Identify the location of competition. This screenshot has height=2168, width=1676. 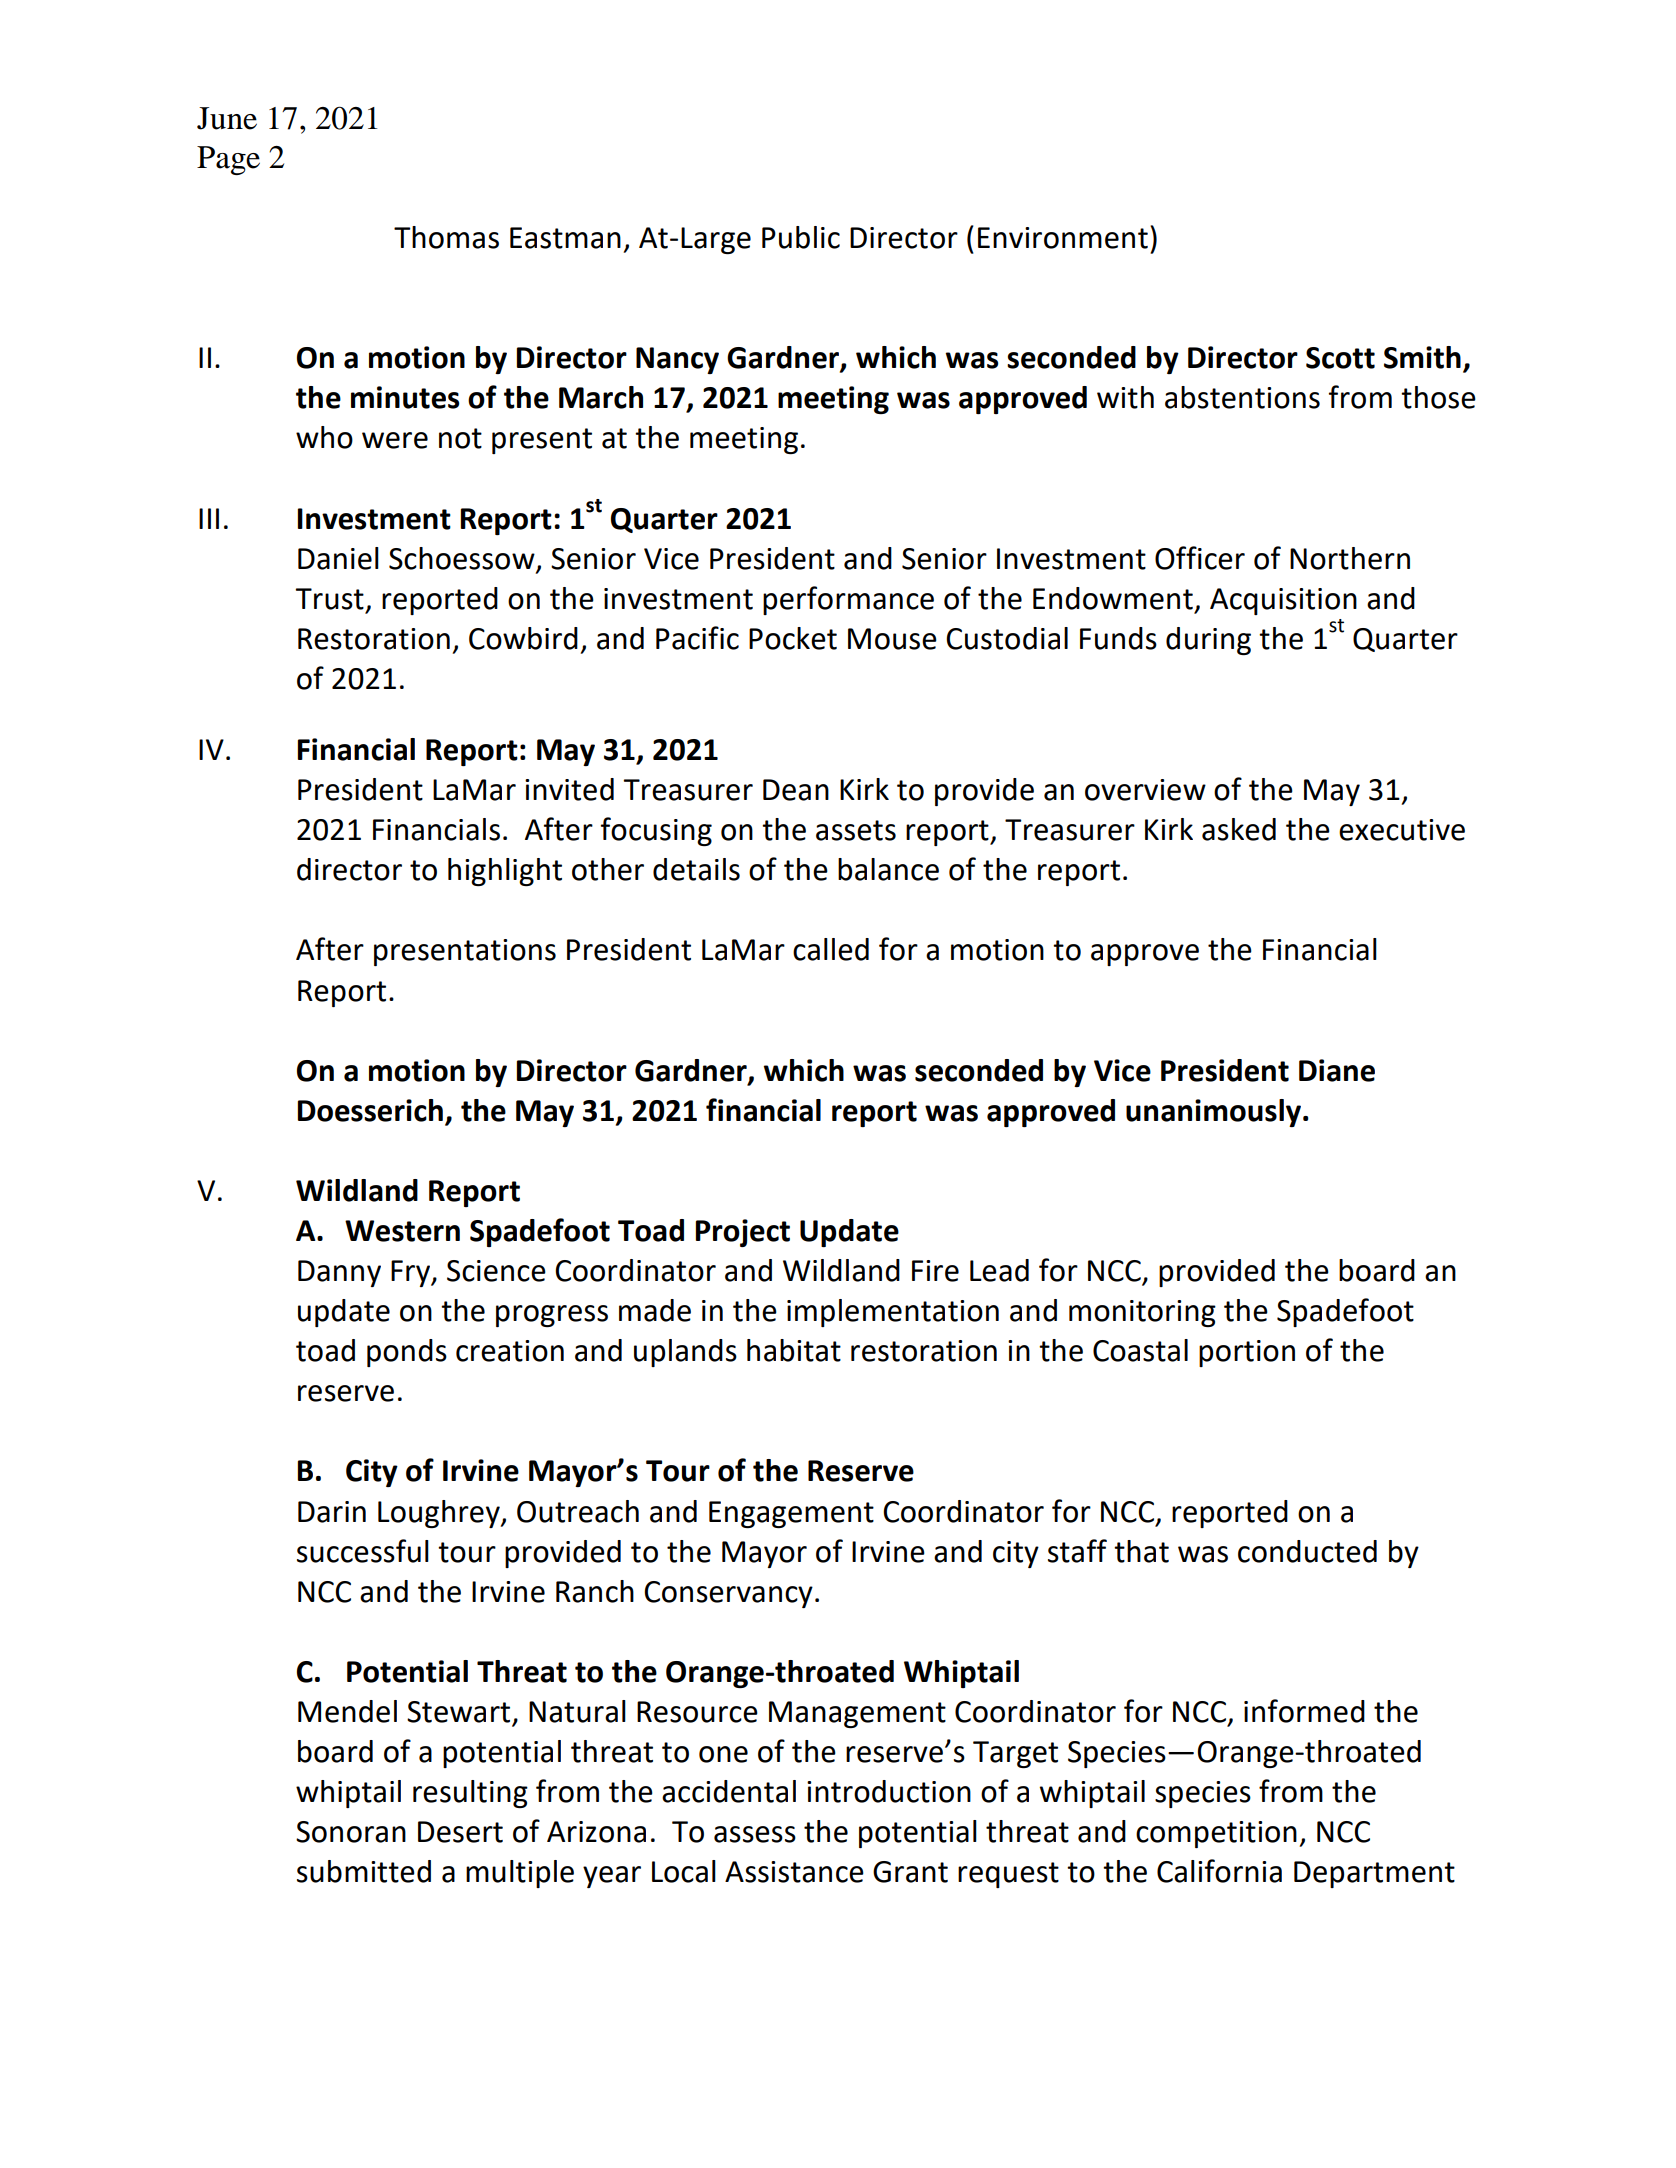
(1216, 1834).
